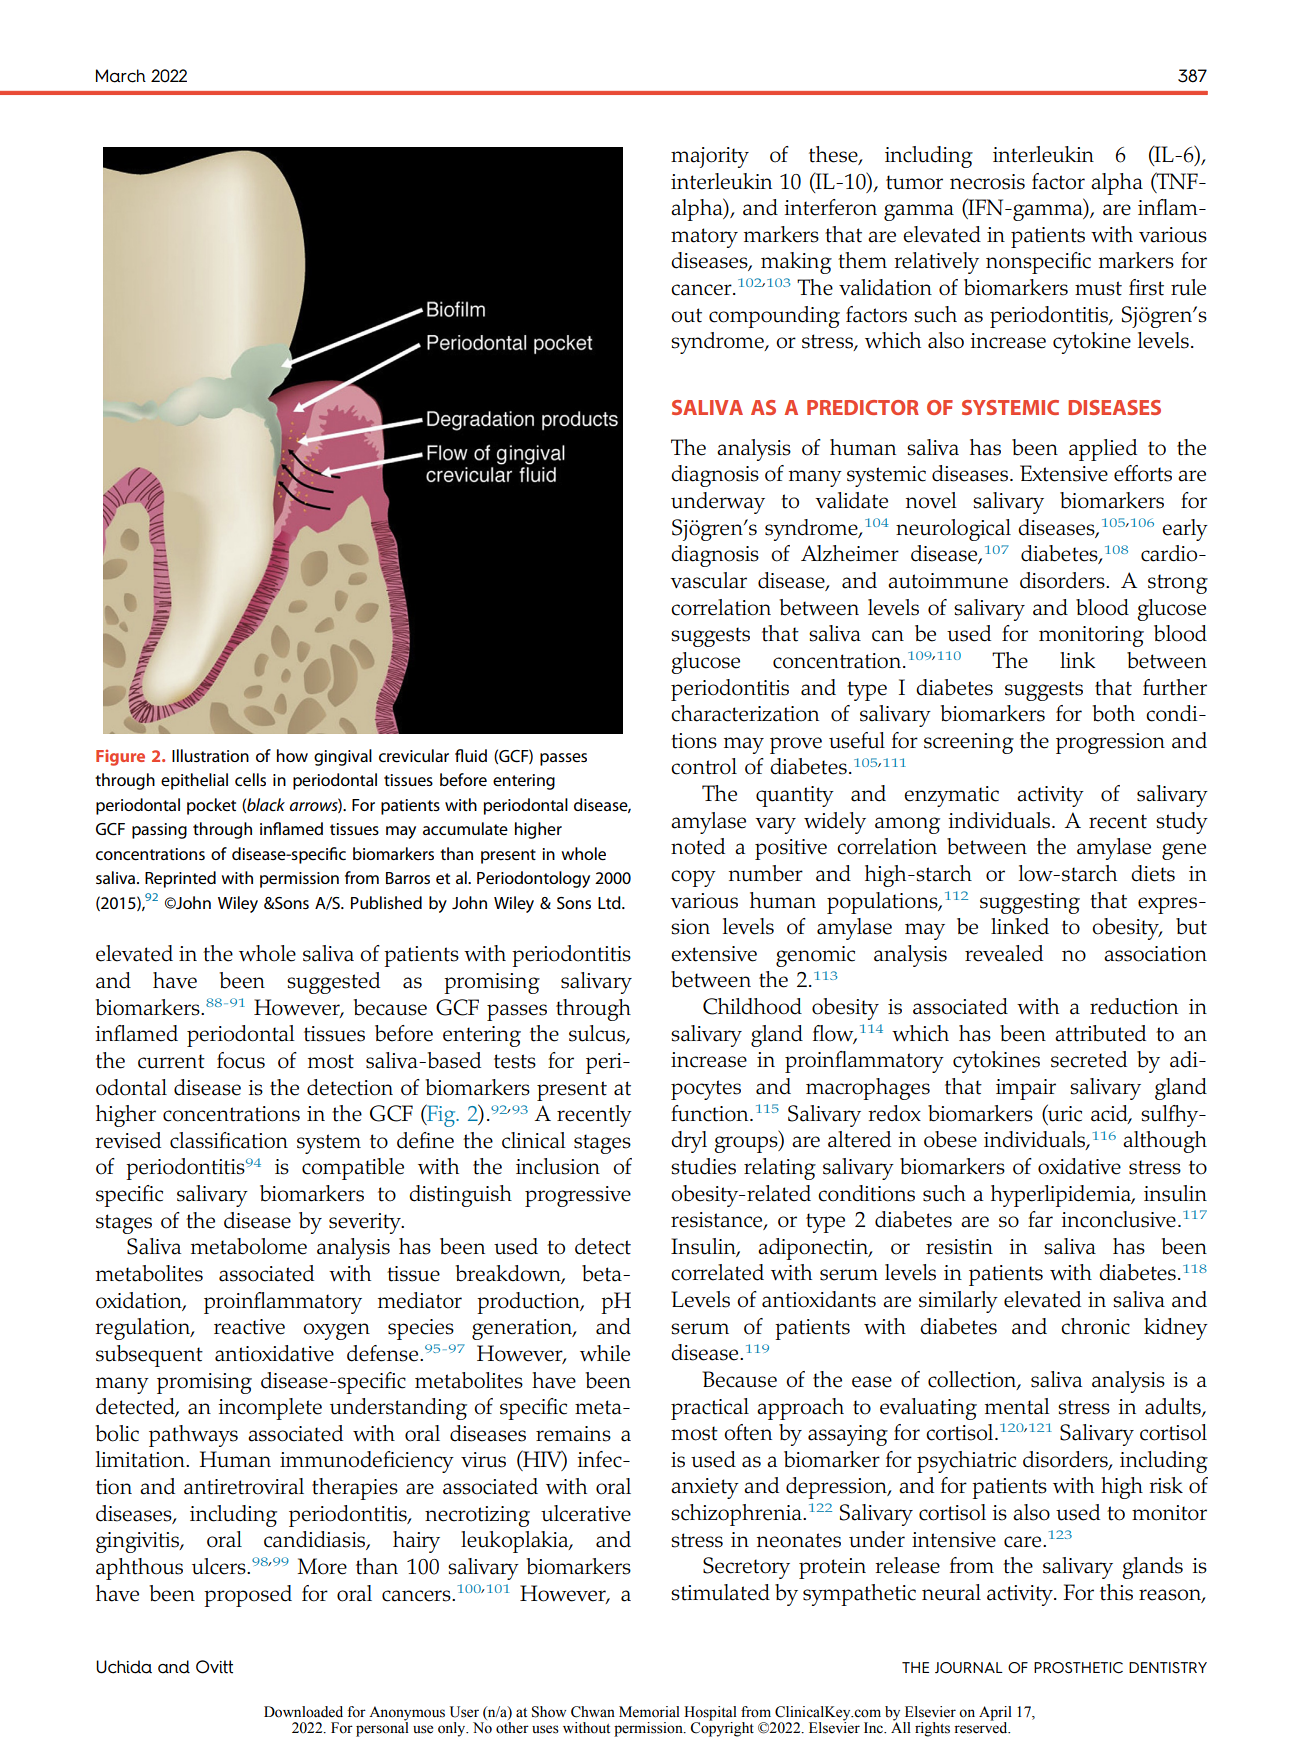 Image resolution: width=1303 pixels, height=1744 pixels. What do you see at coordinates (303, 1712) in the page?
I see `Downloaded` at bounding box center [303, 1712].
